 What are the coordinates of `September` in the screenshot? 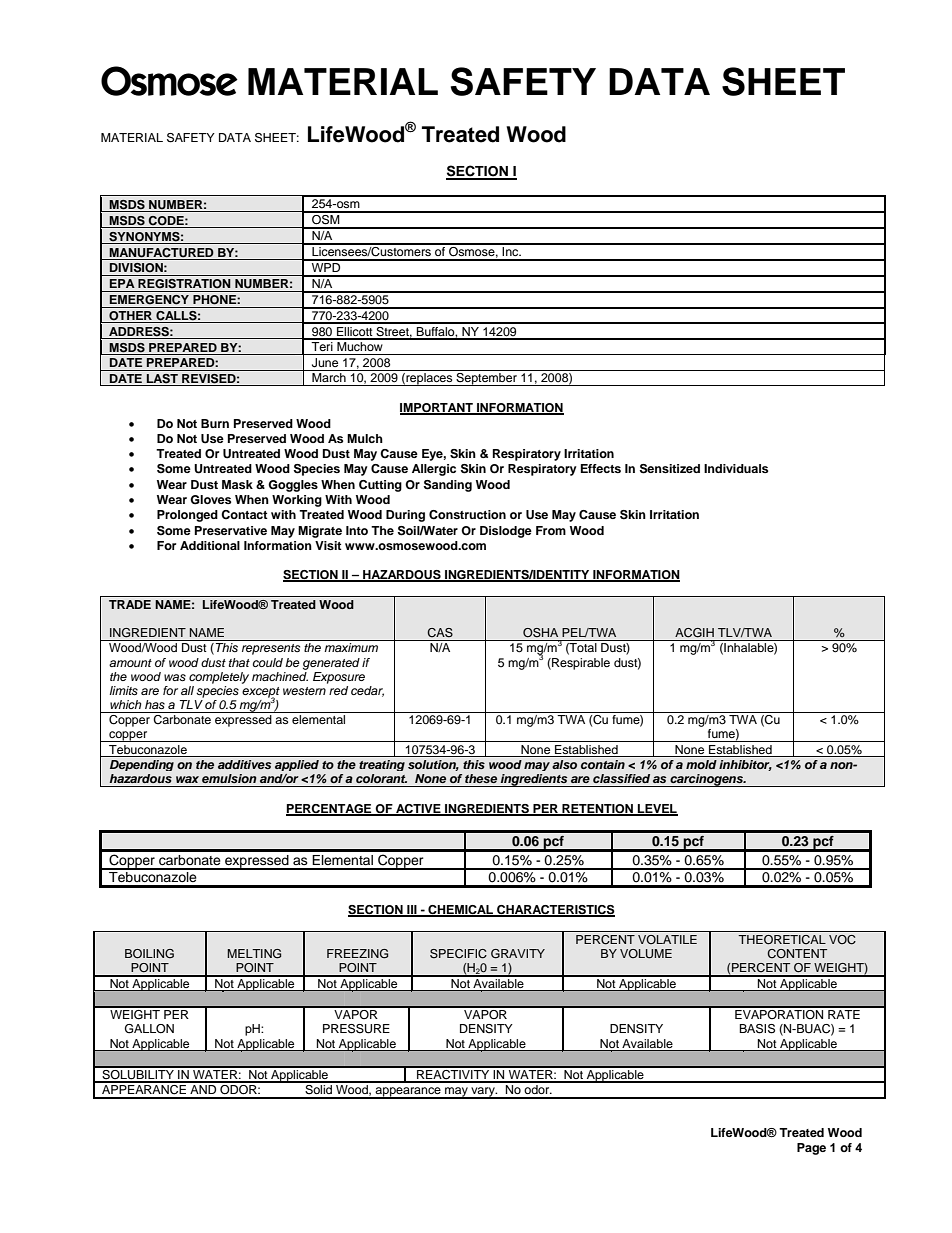 It's located at (486, 379).
